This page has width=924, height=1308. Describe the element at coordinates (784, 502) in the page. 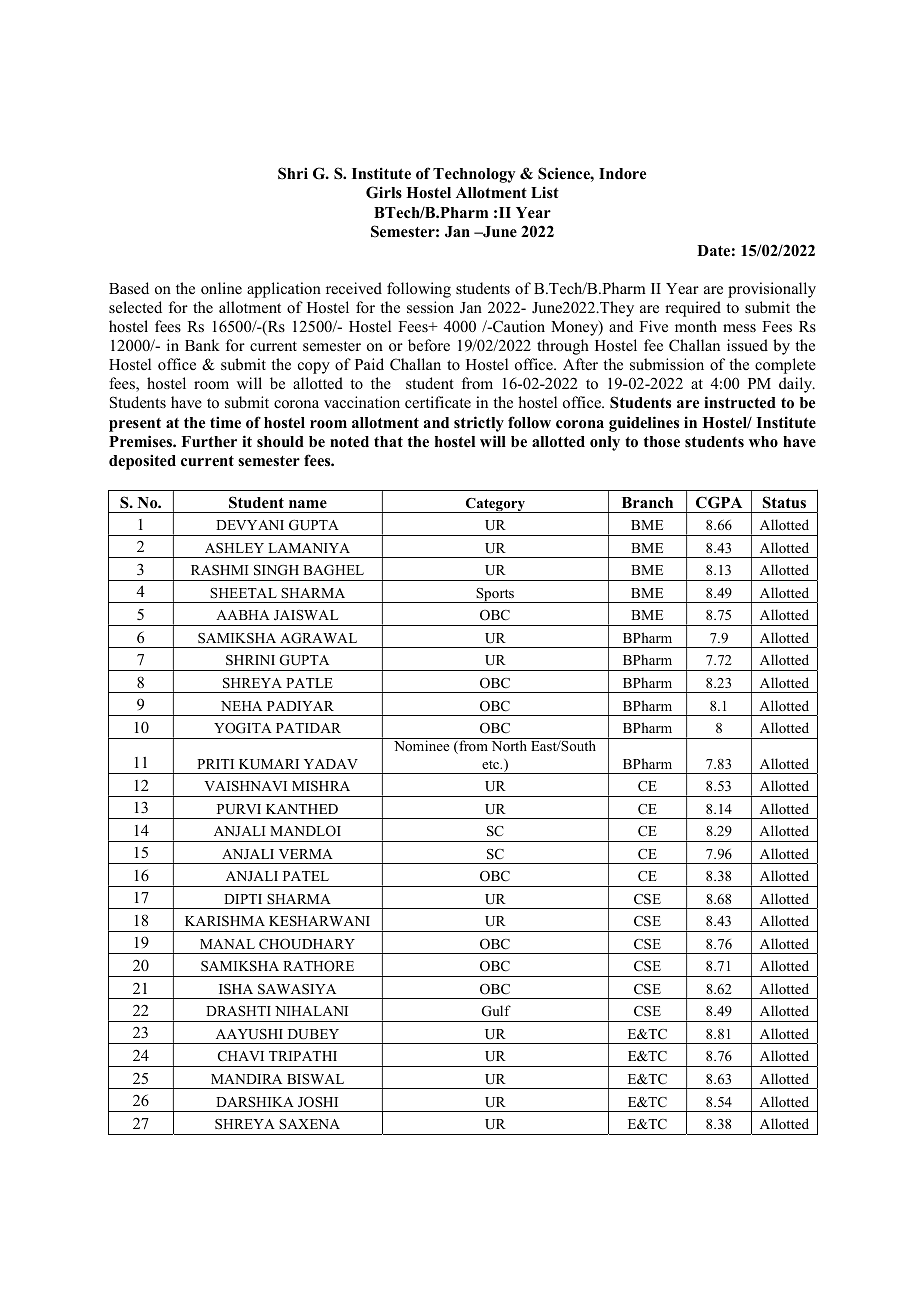

I see `Status` at that location.
